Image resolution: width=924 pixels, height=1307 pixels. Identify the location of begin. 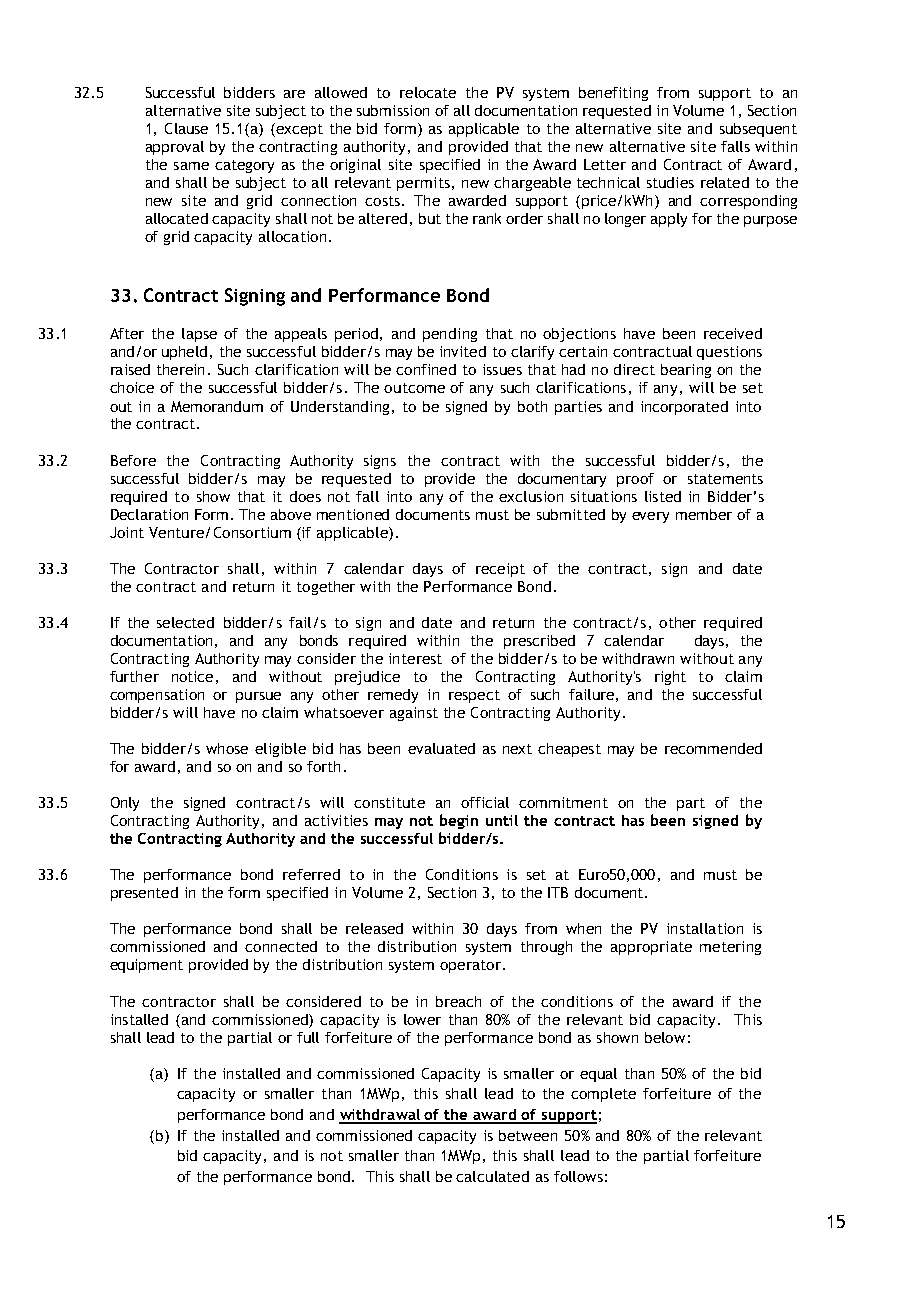
(459, 821).
